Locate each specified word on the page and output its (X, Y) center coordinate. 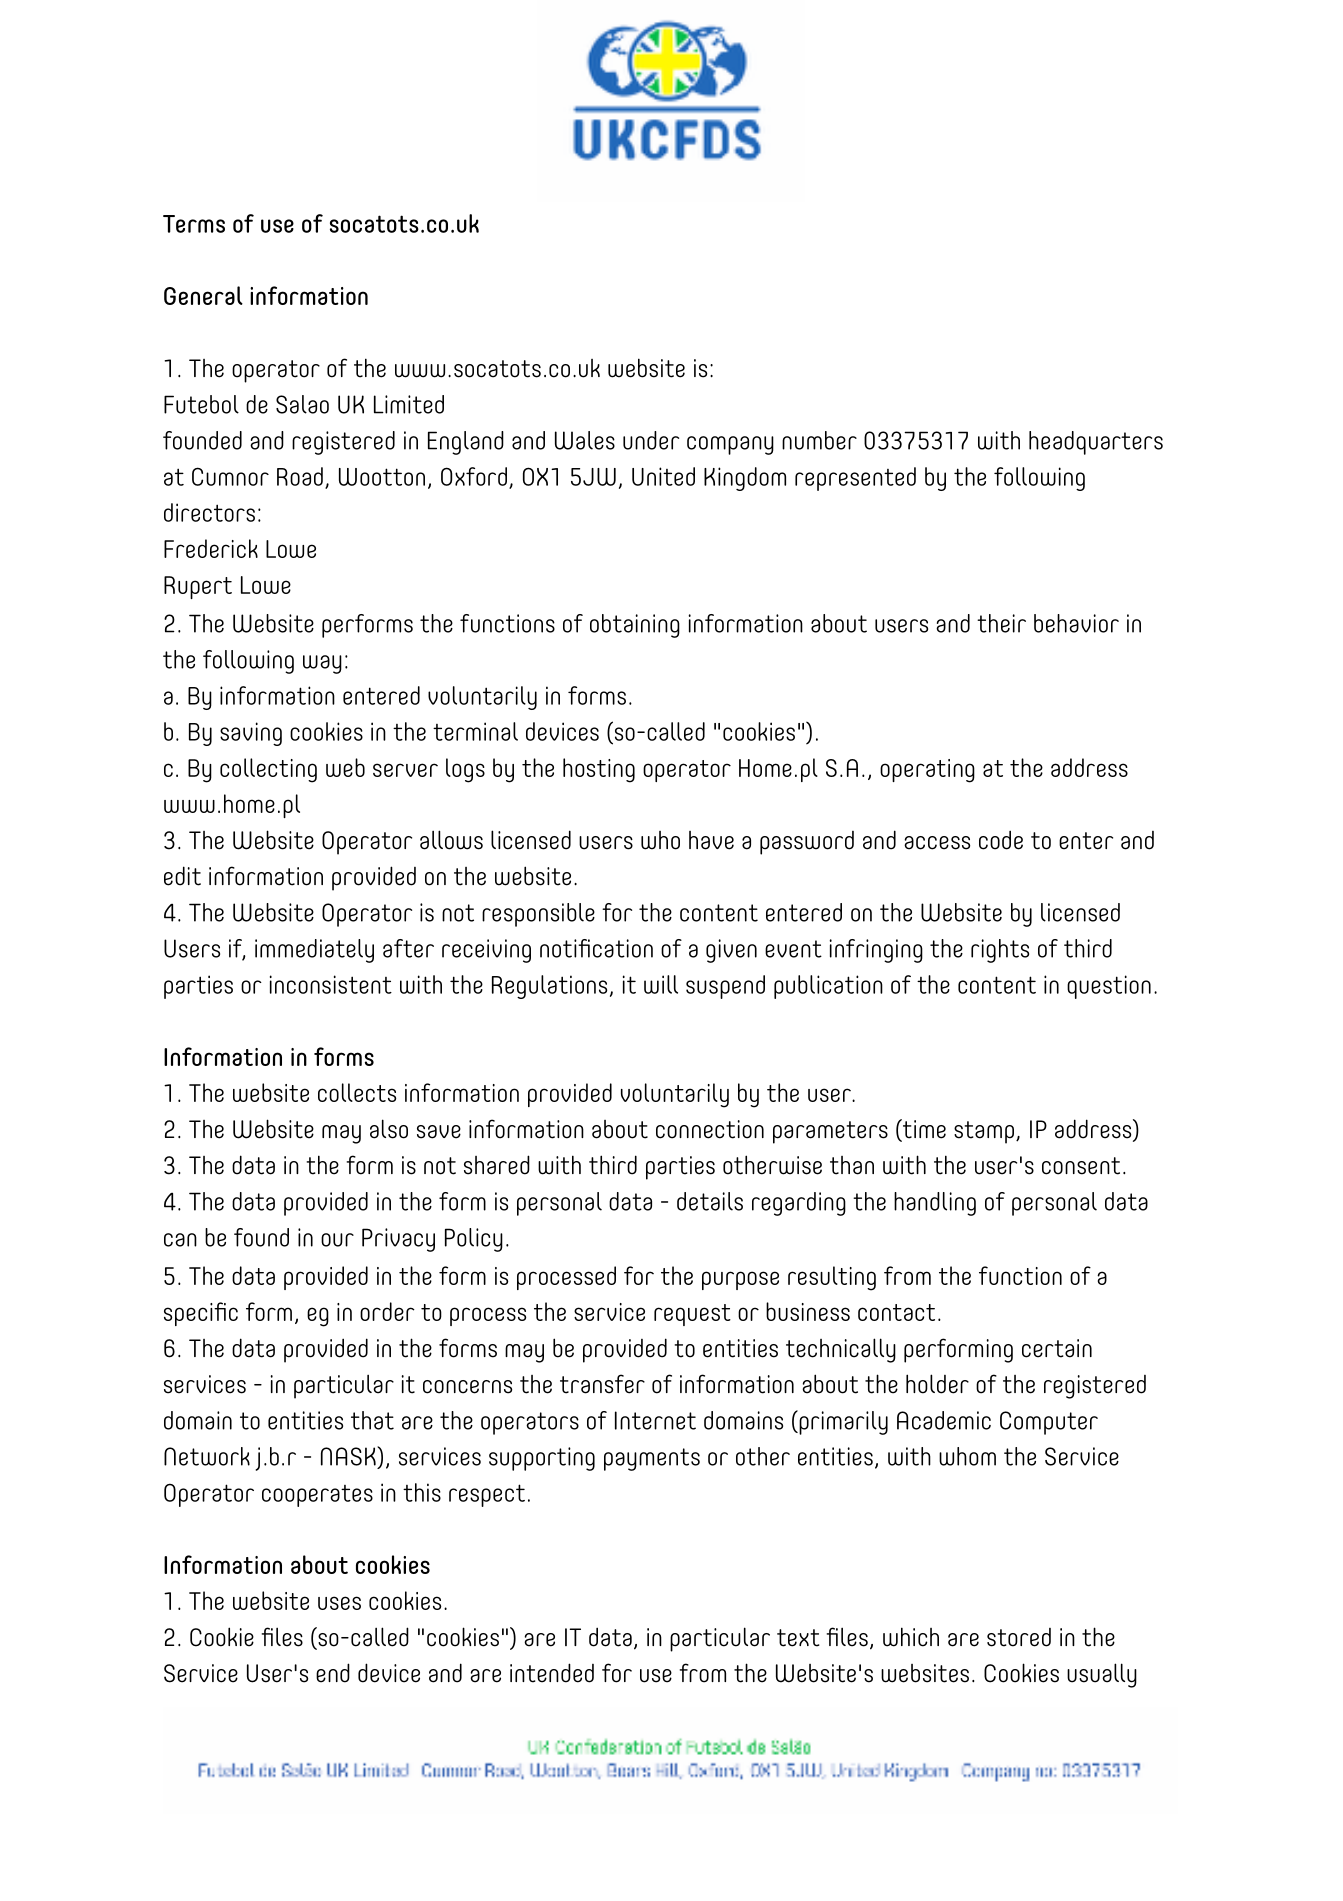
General (203, 295)
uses (339, 1603)
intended (552, 1673)
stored (1019, 1637)
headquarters (1096, 443)
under (651, 440)
